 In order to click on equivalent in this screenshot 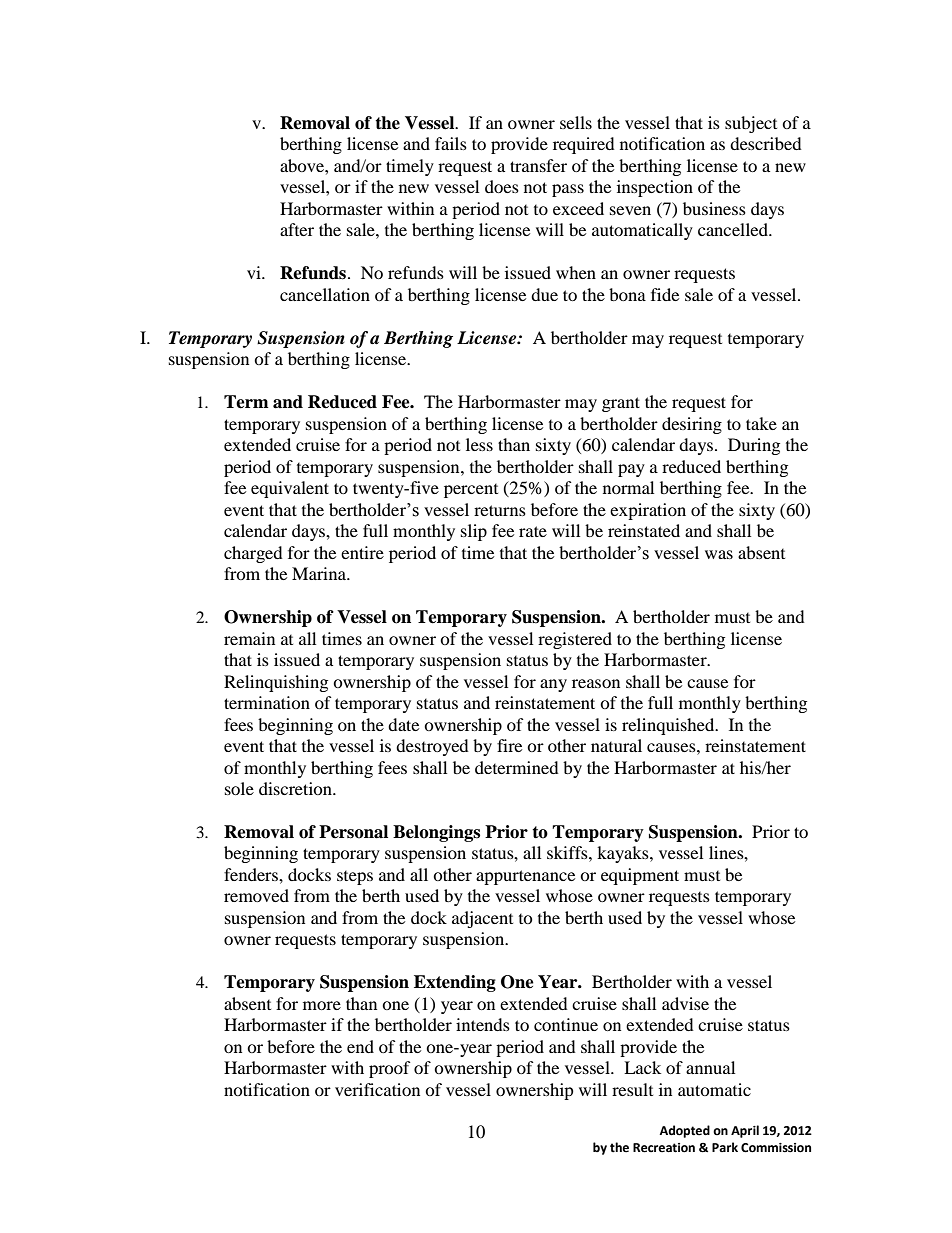, I will do `click(290, 489)`.
